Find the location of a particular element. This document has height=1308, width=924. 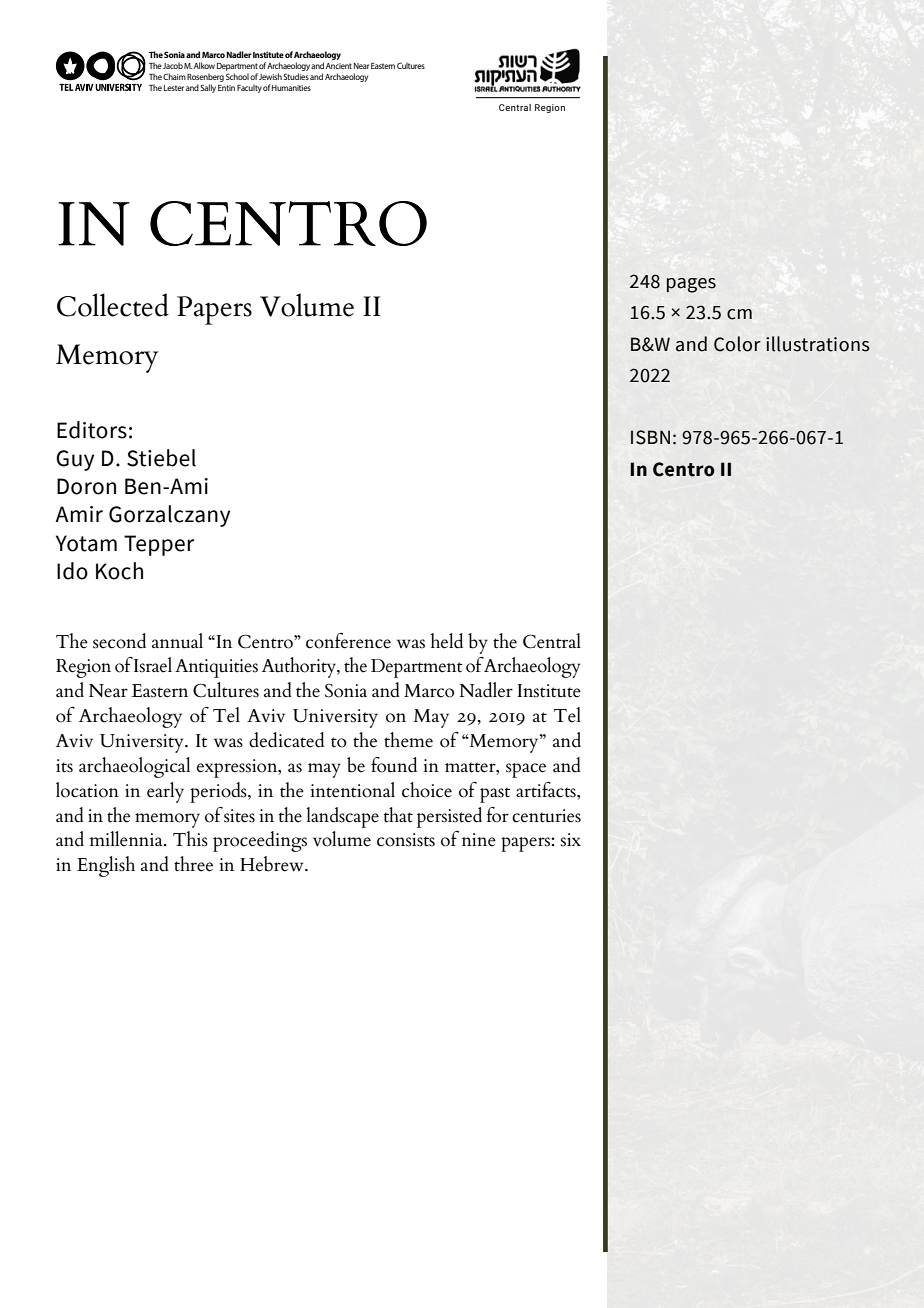

Israel is located at coordinates (153, 665).
